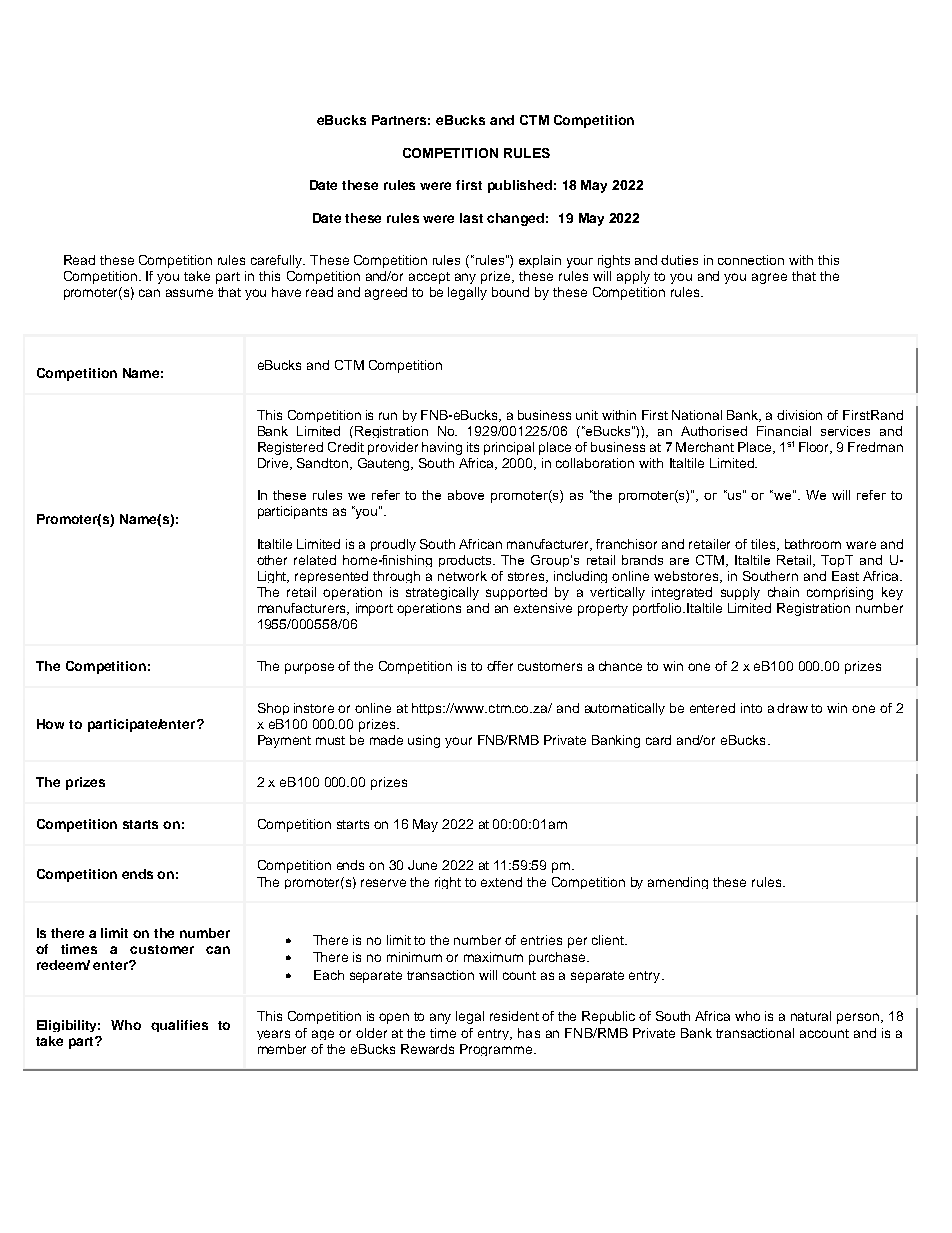 The height and width of the document is (1233, 952). I want to click on purpose, so click(309, 668).
